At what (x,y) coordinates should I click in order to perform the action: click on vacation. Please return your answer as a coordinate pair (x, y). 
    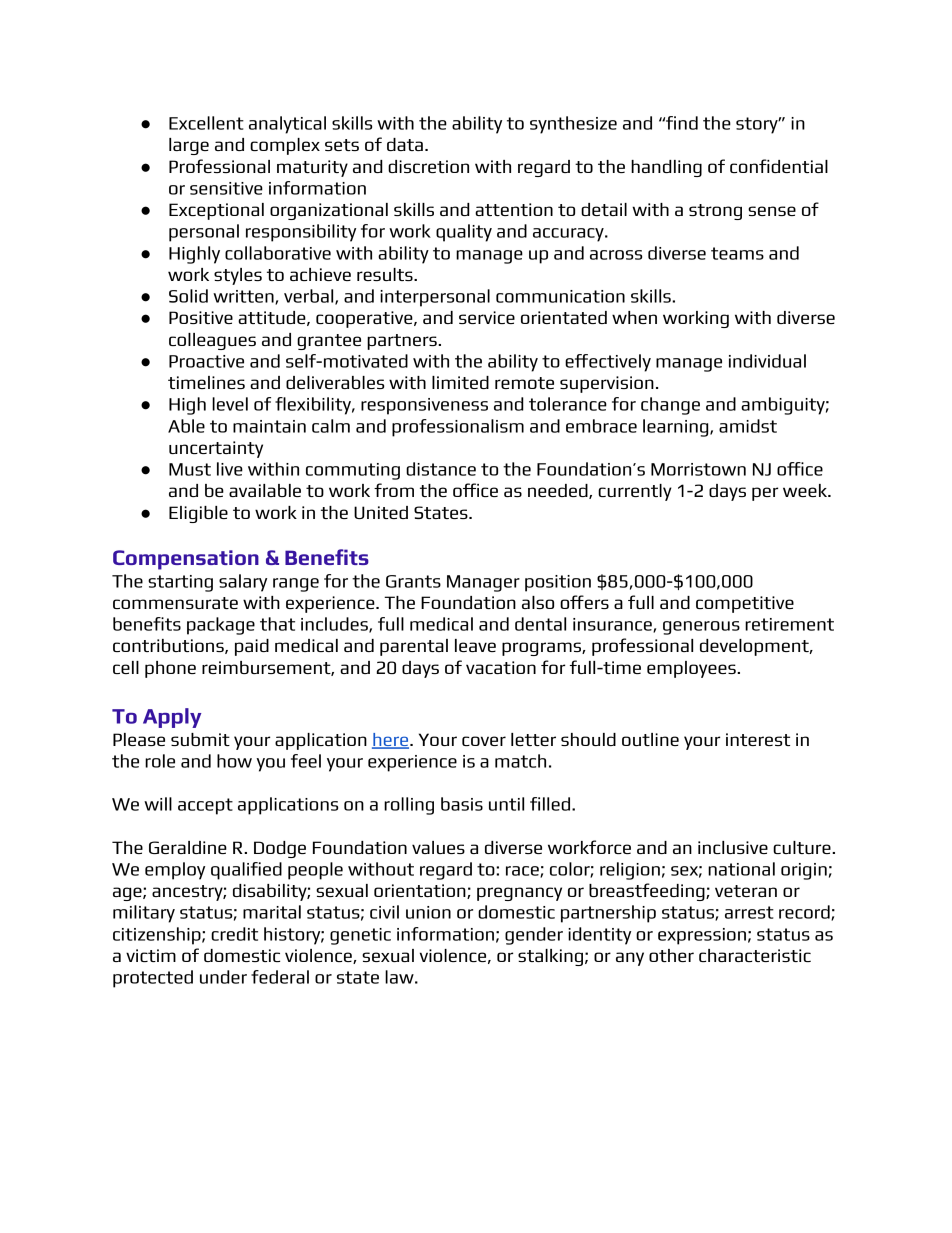
    Looking at the image, I should click on (501, 667).
